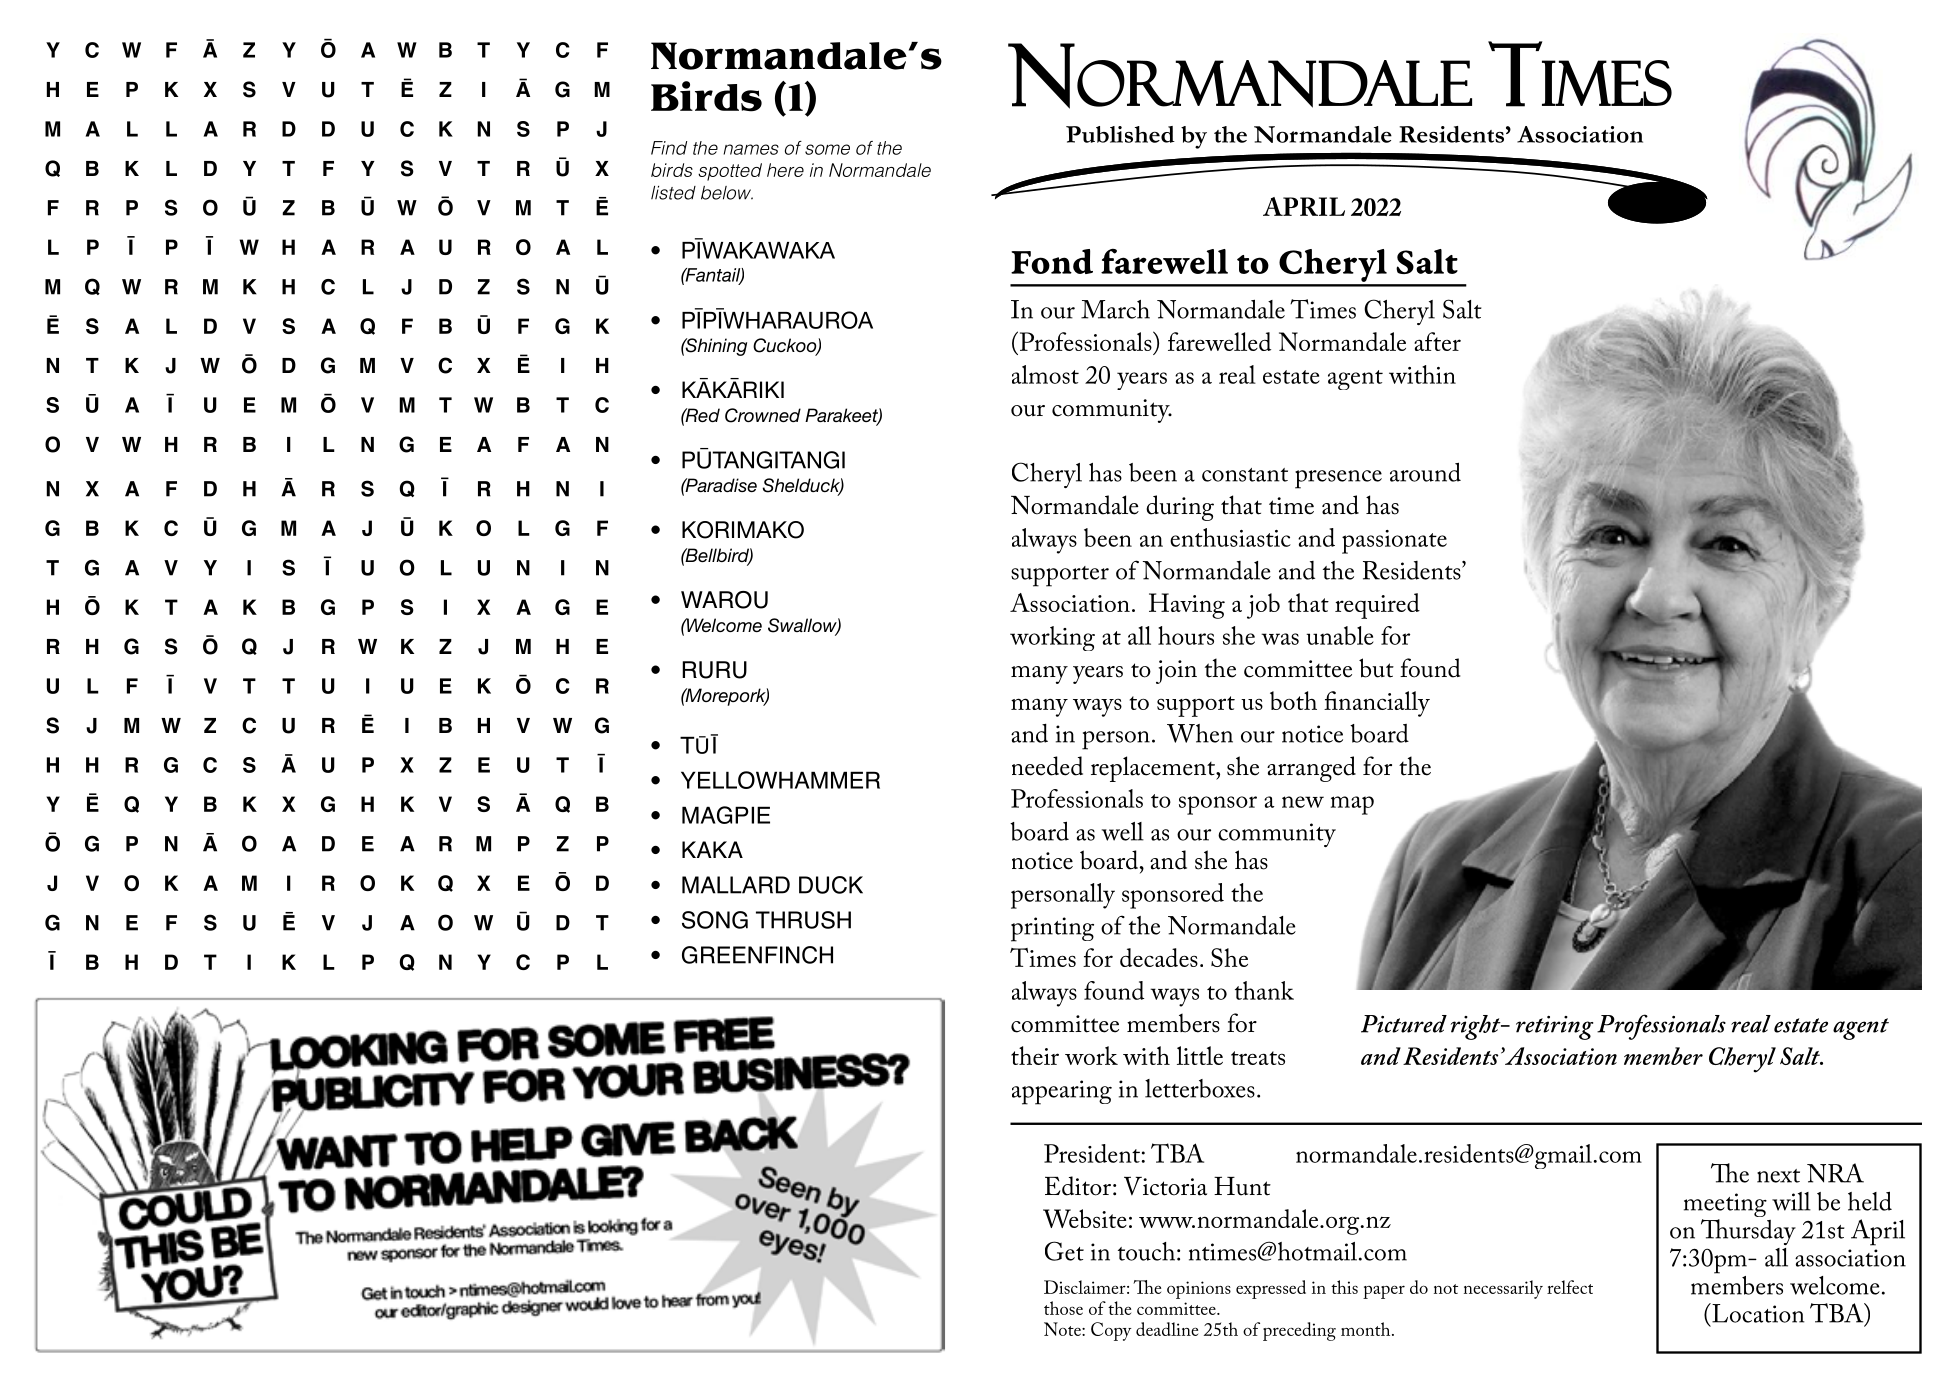 The height and width of the image is (1387, 1955). Describe the element at coordinates (1786, 888) in the image. I see `important` at that location.
